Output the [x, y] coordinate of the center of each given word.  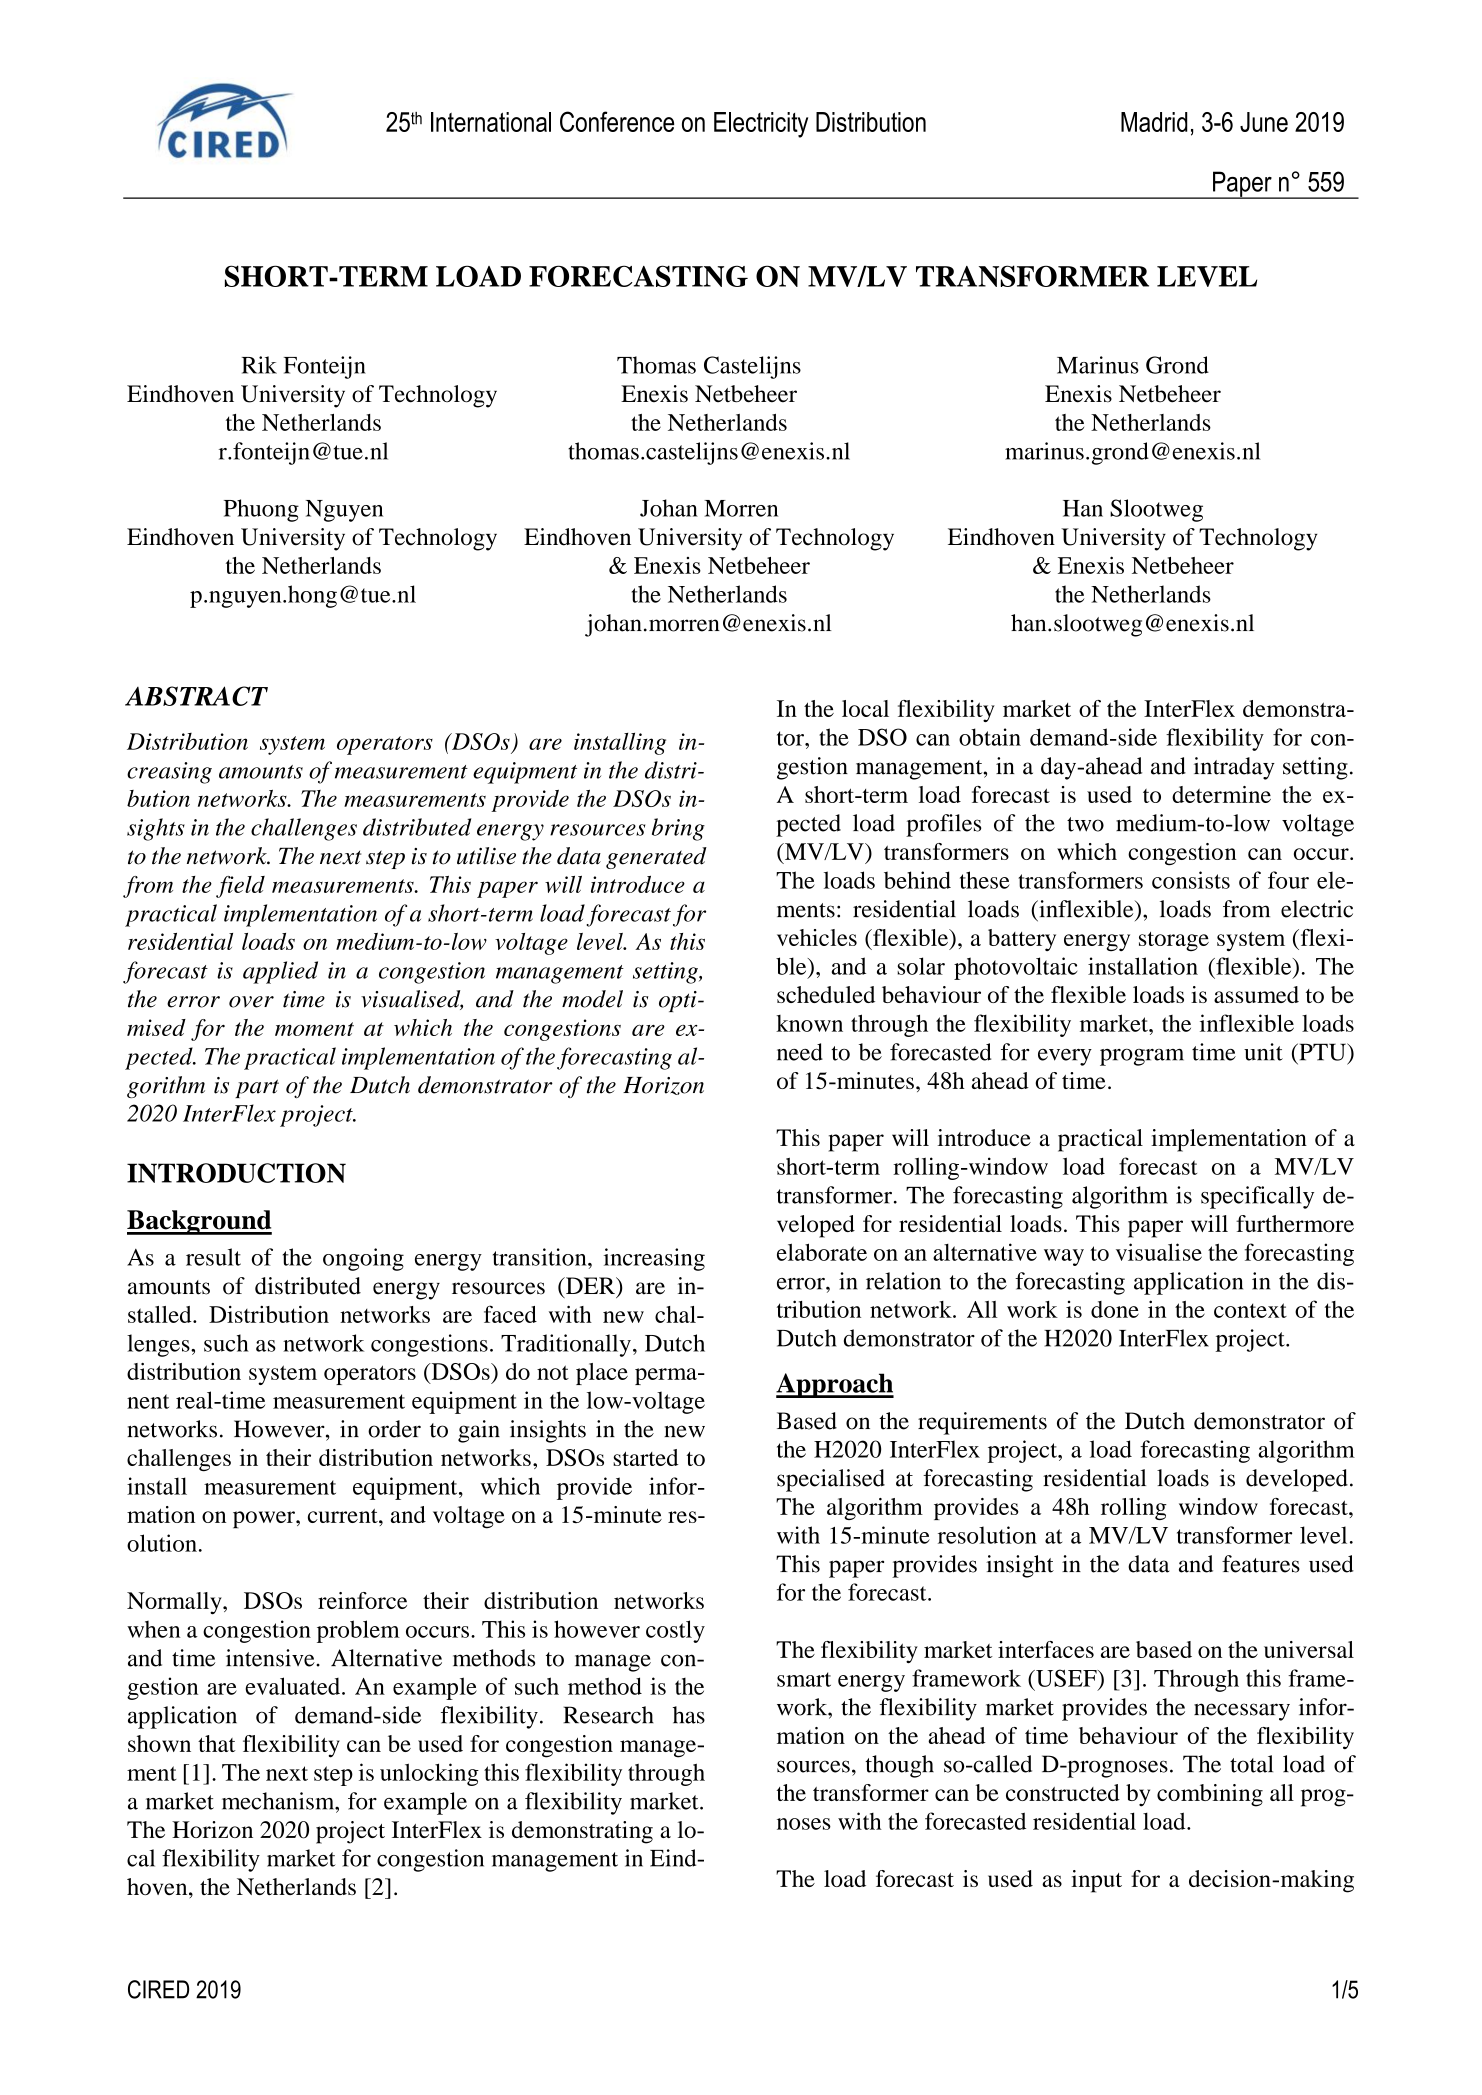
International [491, 122]
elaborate [822, 1252]
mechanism [279, 1801]
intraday [1234, 768]
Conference [617, 121]
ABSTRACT [196, 696]
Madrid [1154, 122]
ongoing [363, 1259]
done [1115, 1309]
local [865, 708]
